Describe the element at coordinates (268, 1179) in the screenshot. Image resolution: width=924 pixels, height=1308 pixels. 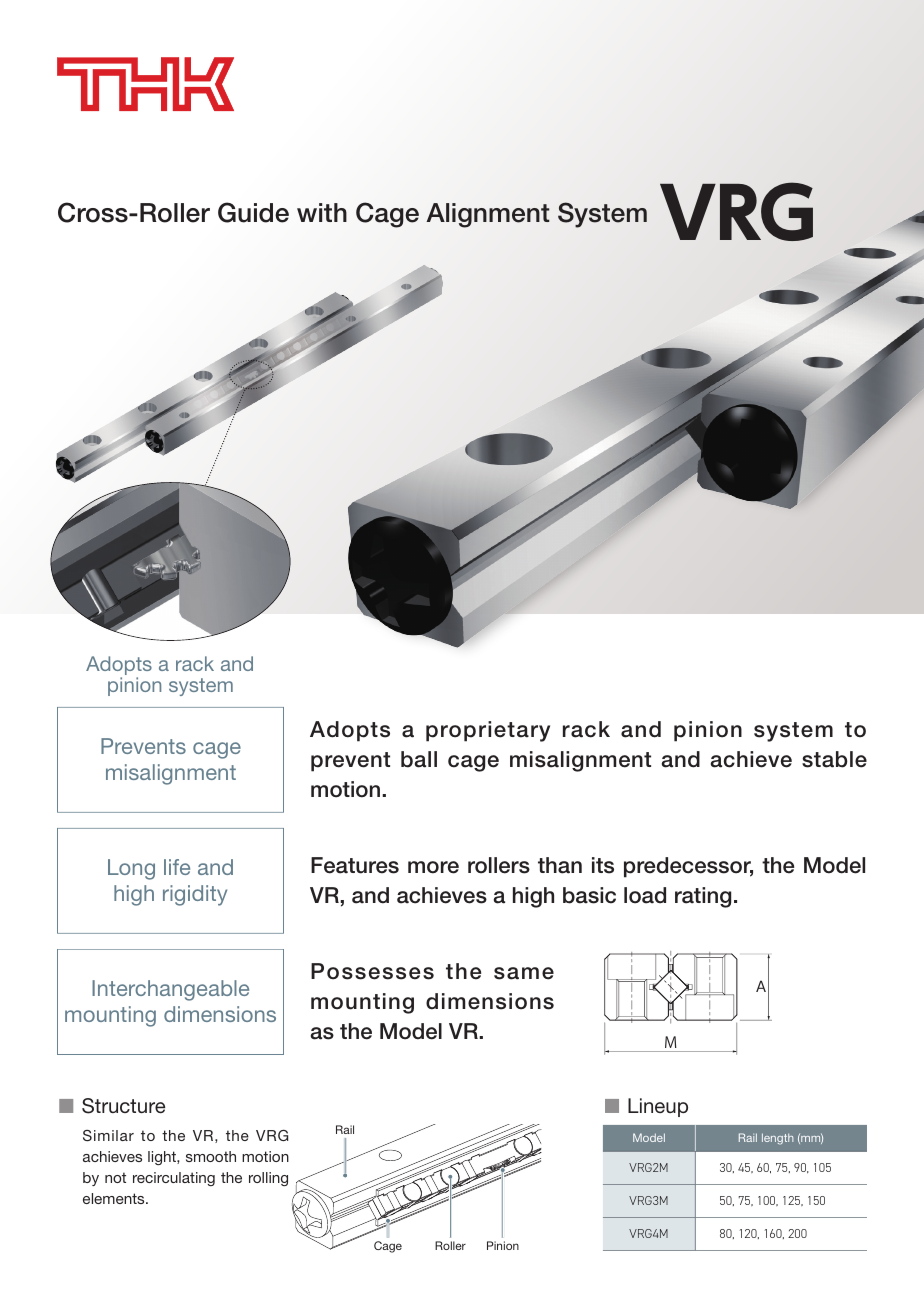
I see `rolling` at that location.
